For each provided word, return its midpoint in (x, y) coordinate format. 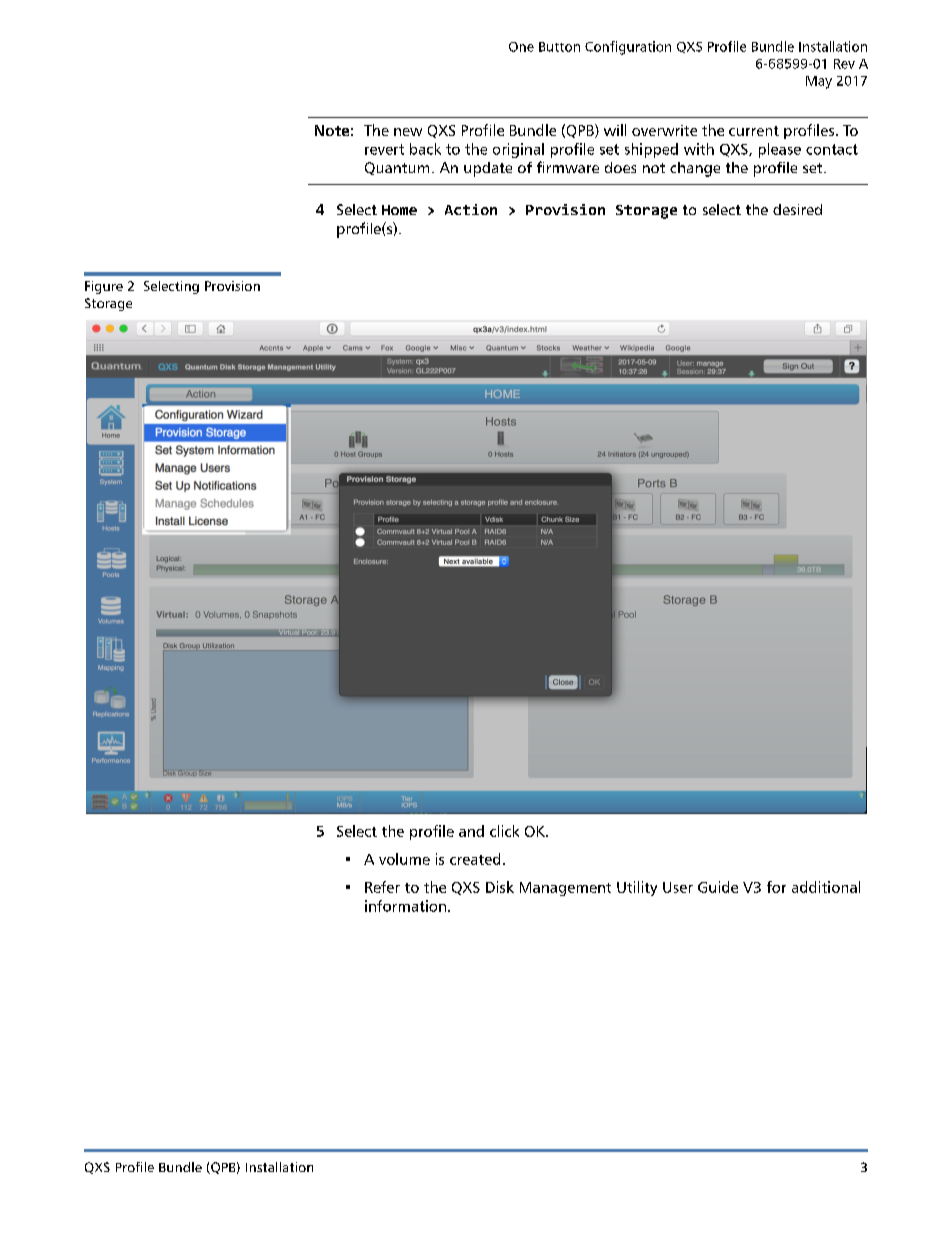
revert (384, 149)
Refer (382, 887)
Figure (104, 287)
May (819, 82)
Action (471, 209)
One (521, 47)
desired (797, 209)
